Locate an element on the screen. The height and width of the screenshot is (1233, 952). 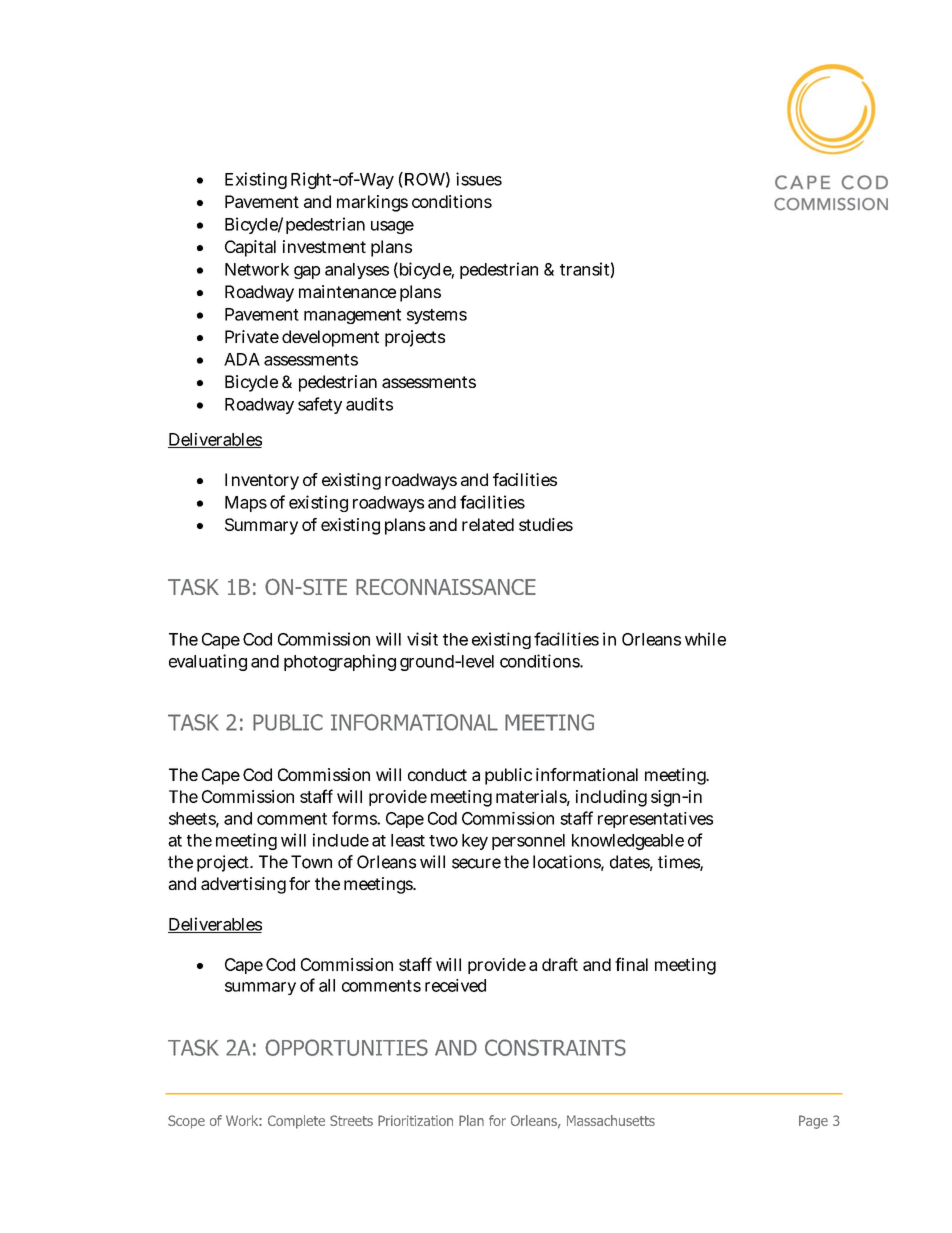
key is located at coordinates (475, 842).
